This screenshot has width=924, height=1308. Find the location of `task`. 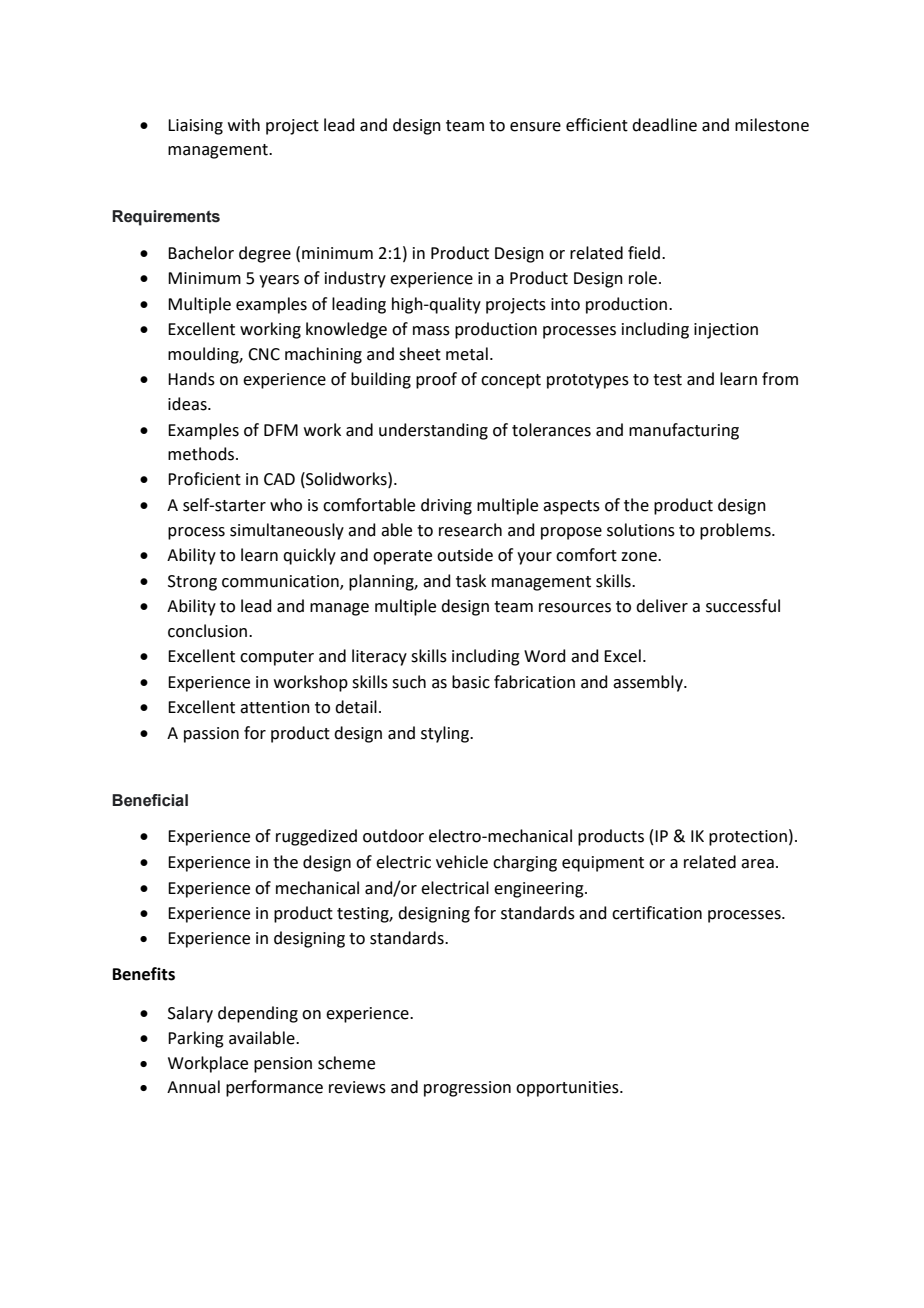

task is located at coordinates (471, 581).
